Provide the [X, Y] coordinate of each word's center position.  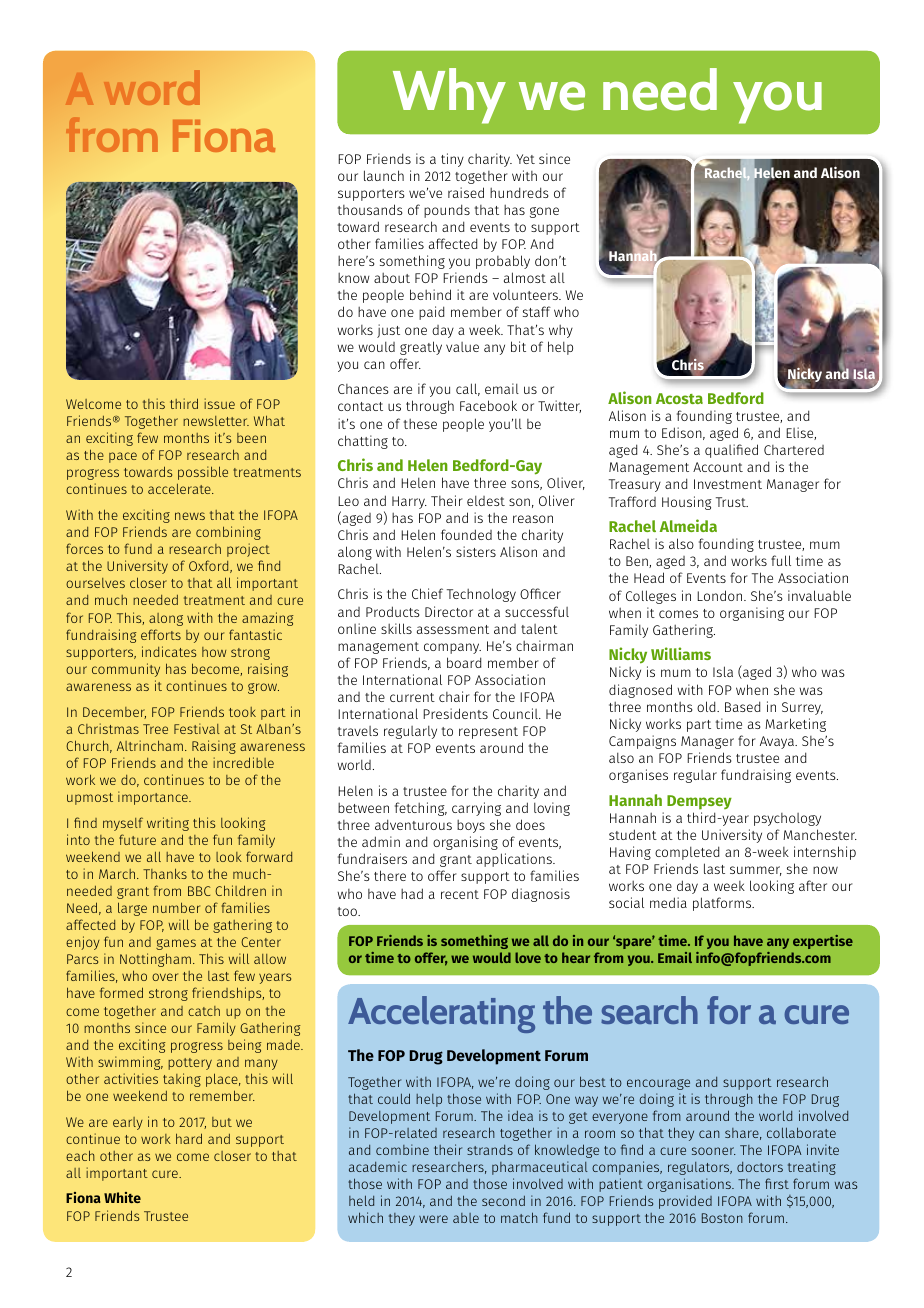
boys [471, 826]
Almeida [688, 525]
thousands [370, 209]
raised [466, 192]
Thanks [165, 873]
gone [544, 212]
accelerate [180, 488]
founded [466, 534]
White [122, 1197]
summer [756, 871]
